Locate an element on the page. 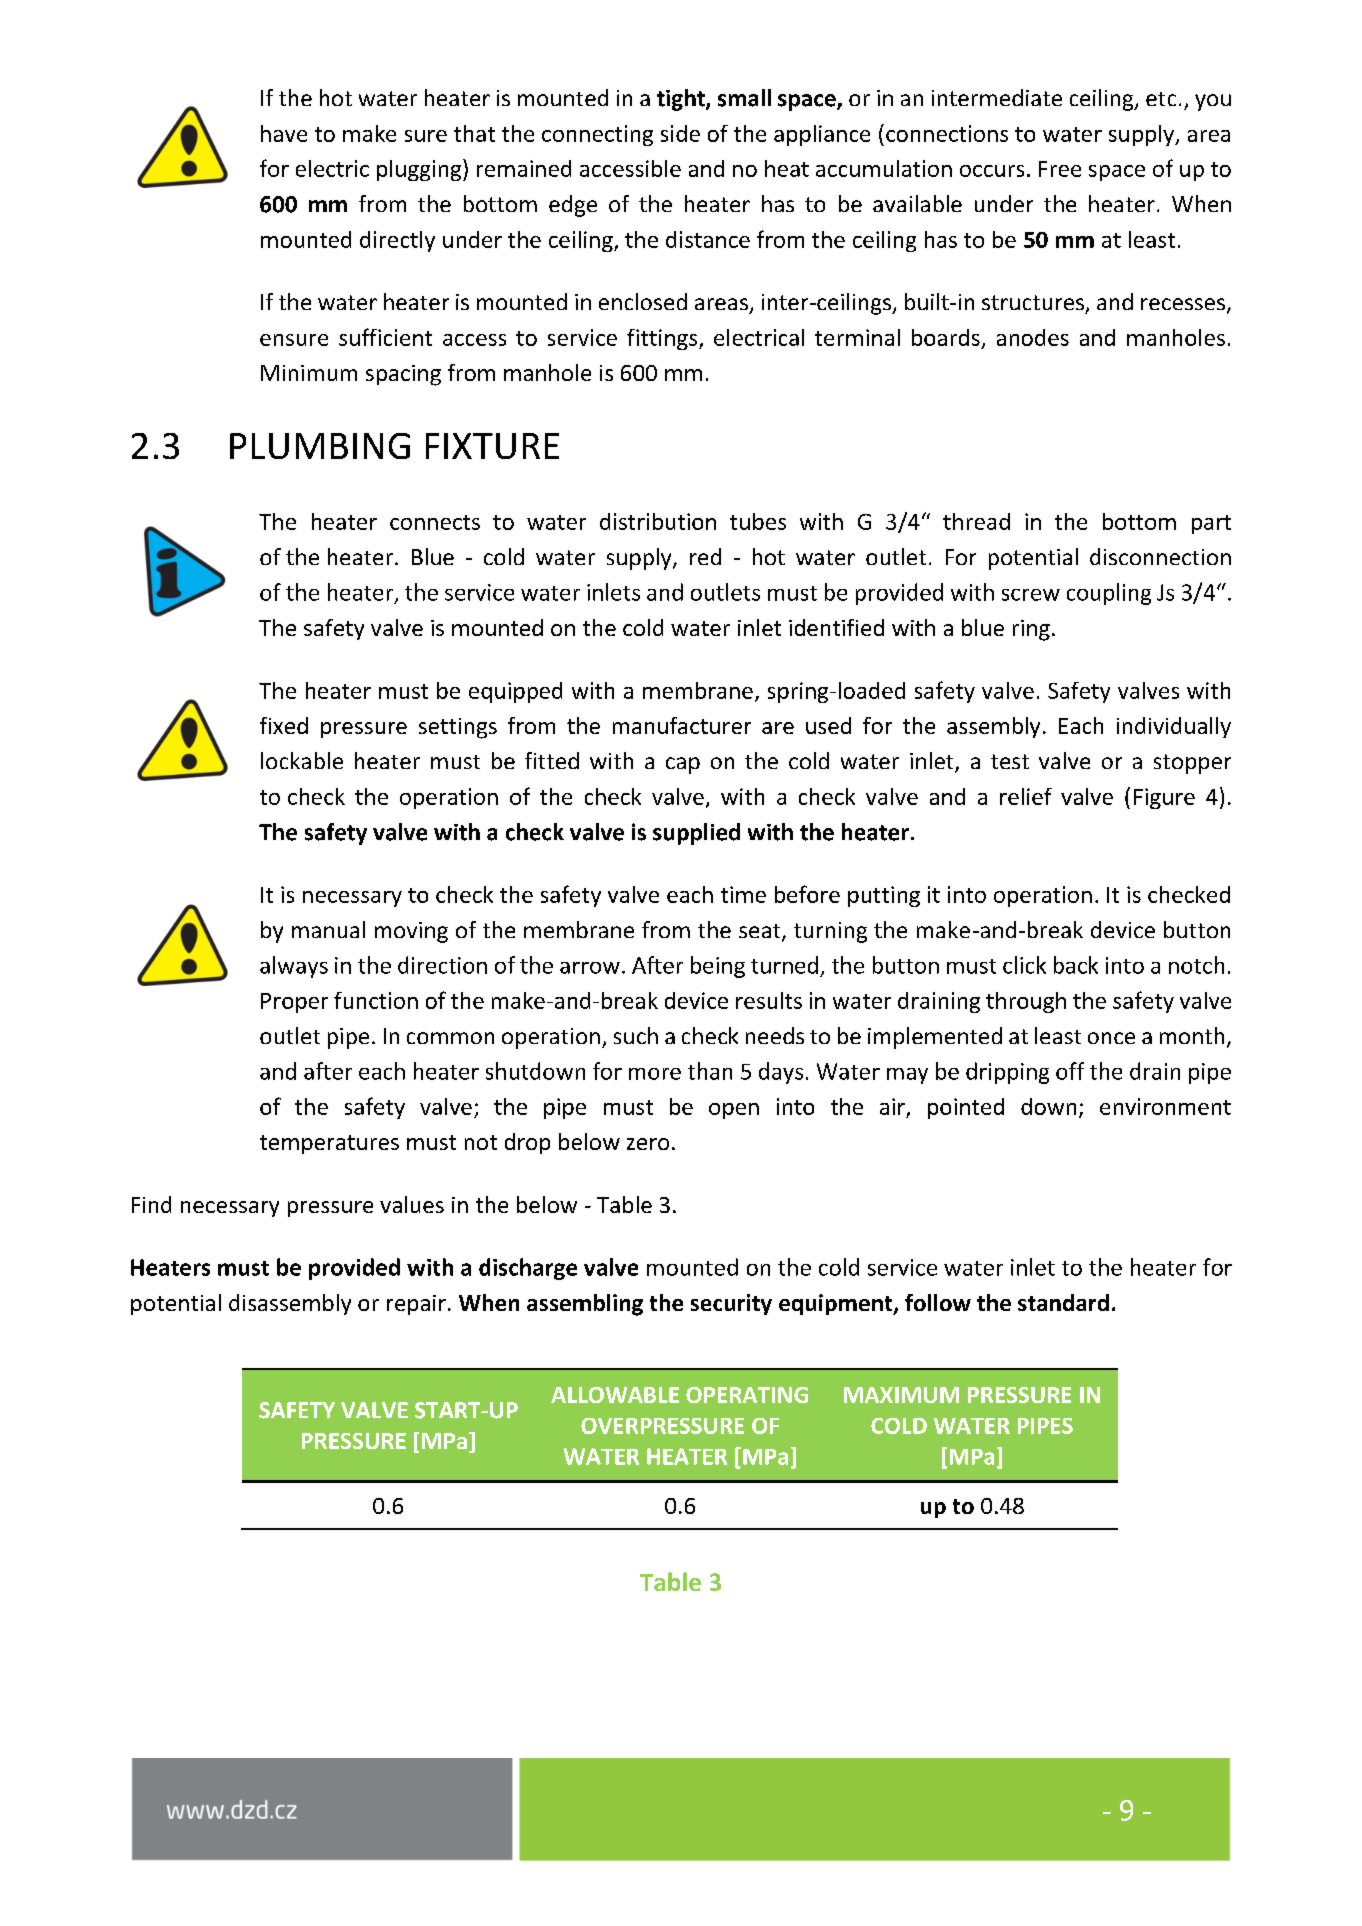  test is located at coordinates (1010, 761).
